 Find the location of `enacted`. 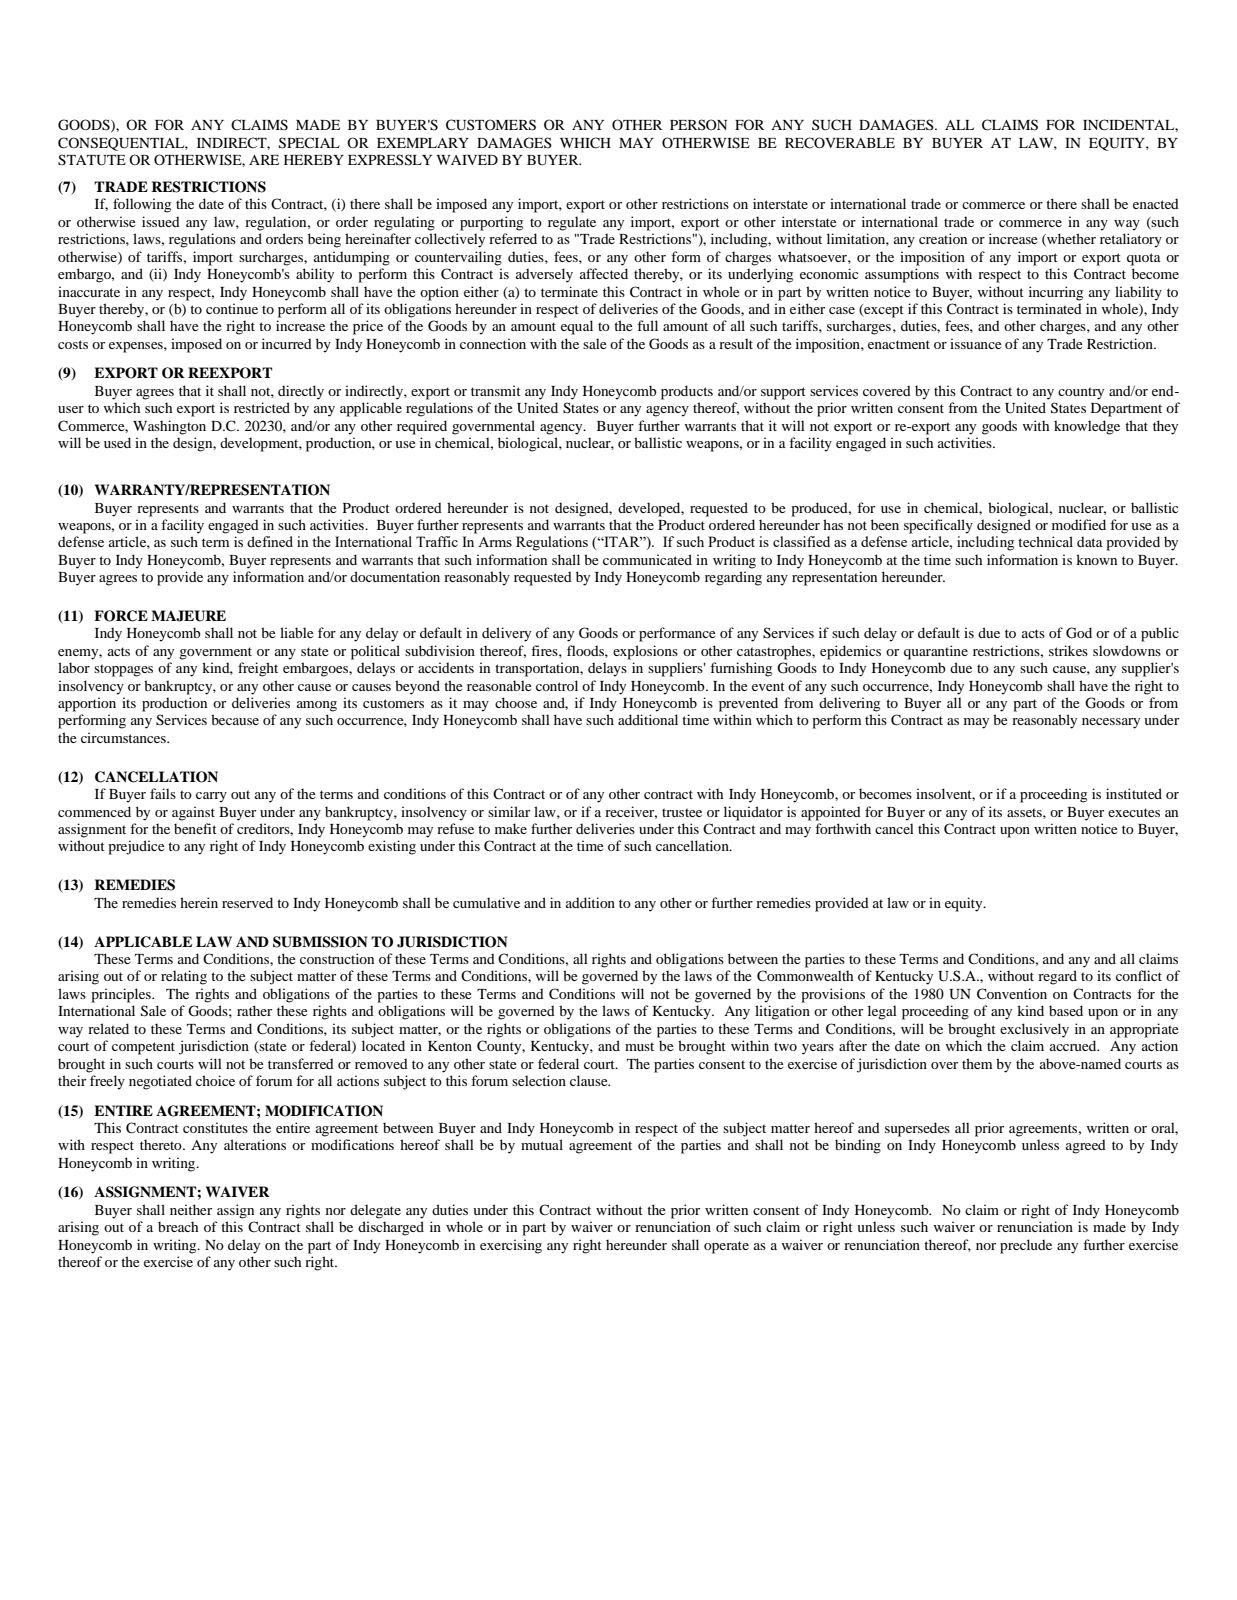

enacted is located at coordinates (1156, 203).
